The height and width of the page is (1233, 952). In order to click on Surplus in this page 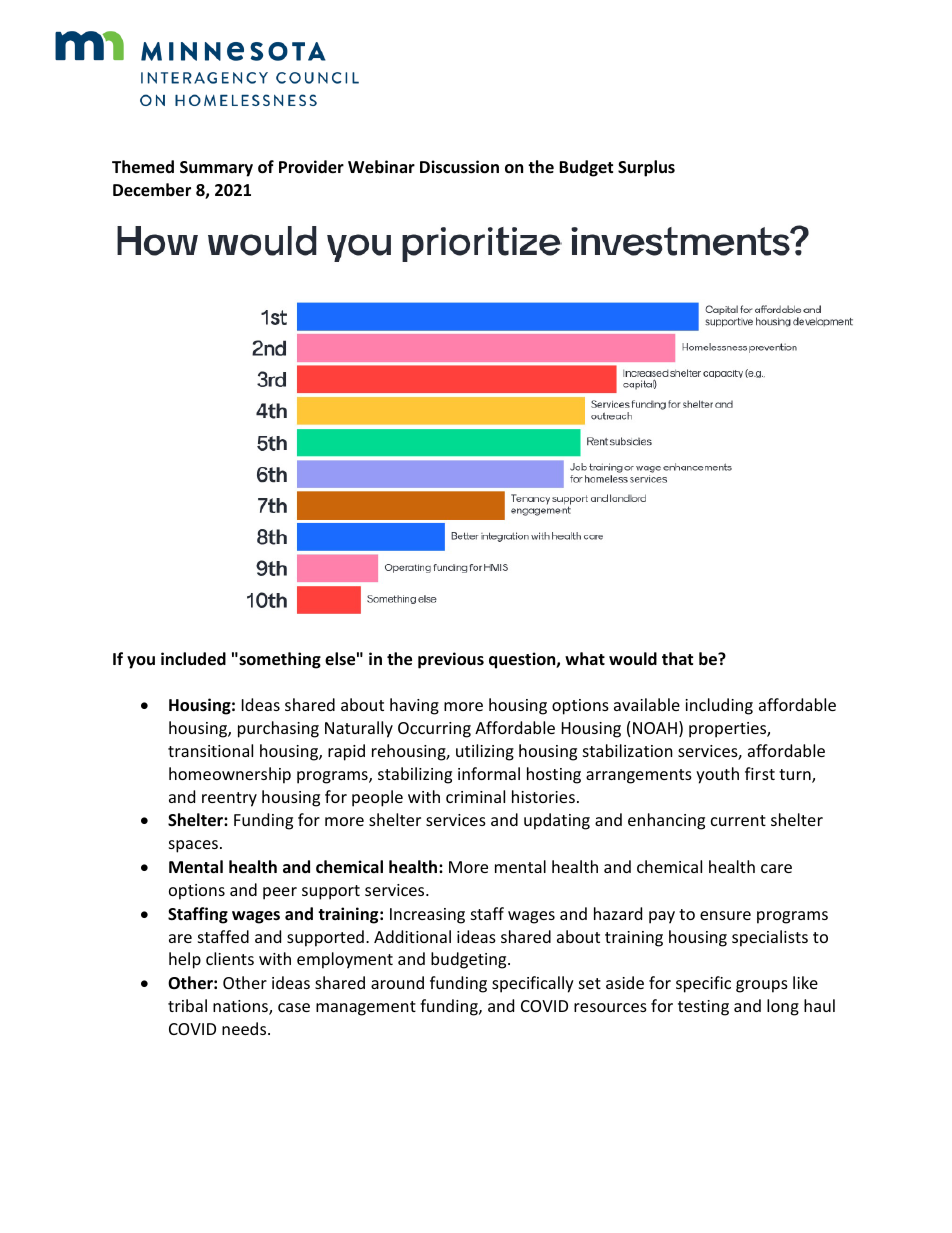, I will do `click(646, 168)`.
